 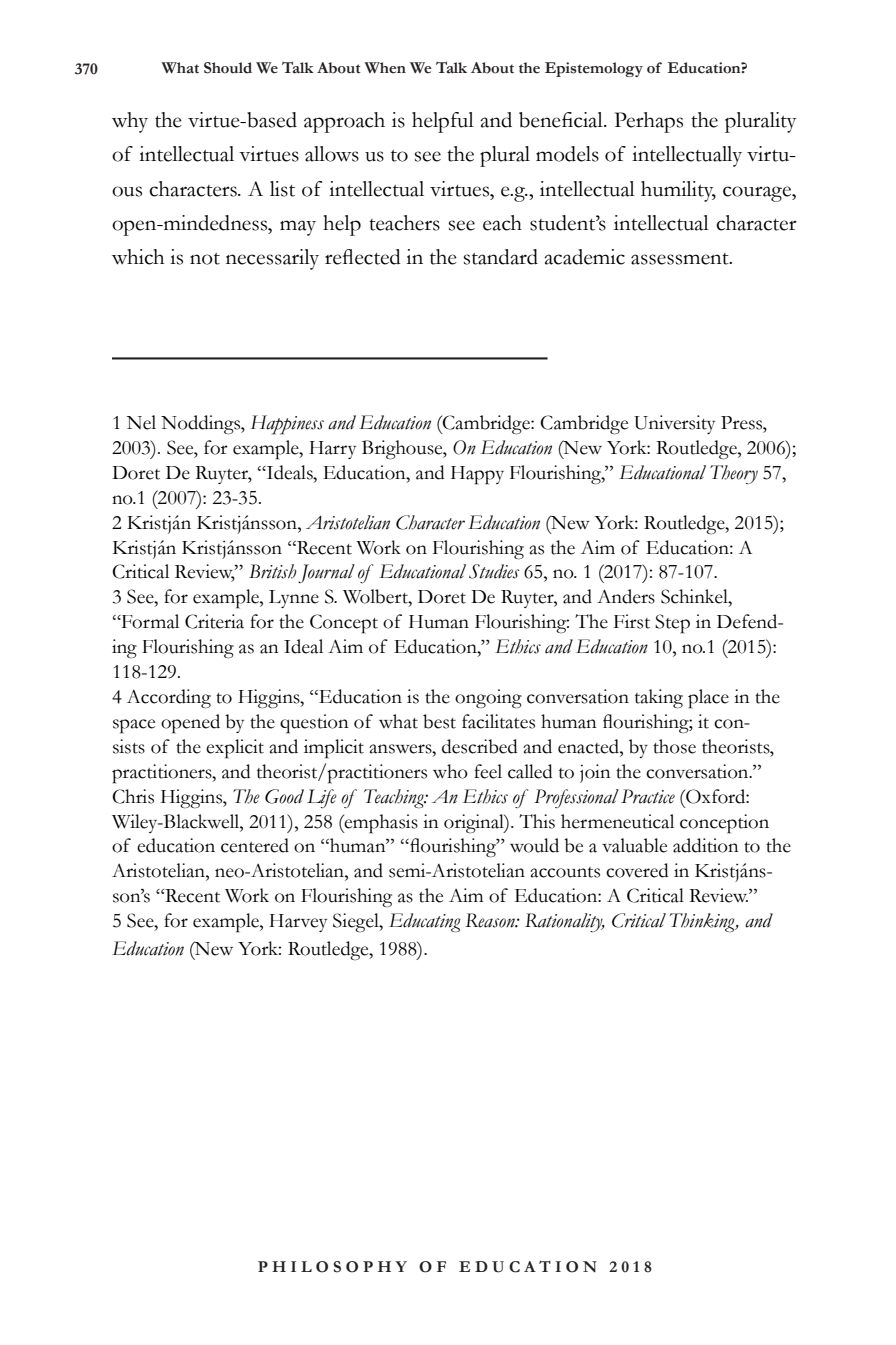 I want to click on Nel, so click(x=141, y=422).
